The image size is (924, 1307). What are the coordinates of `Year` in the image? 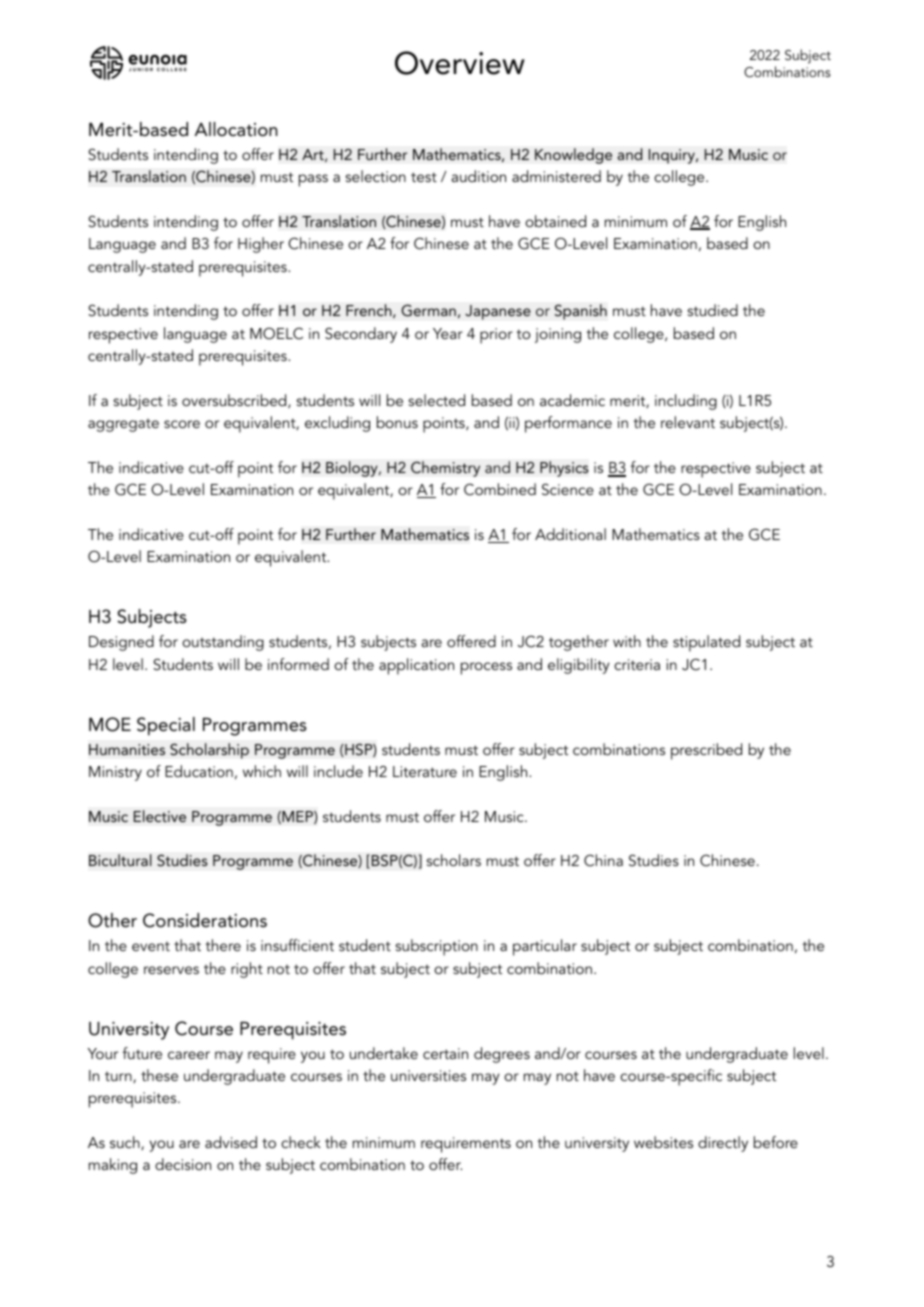 It's located at (448, 333).
